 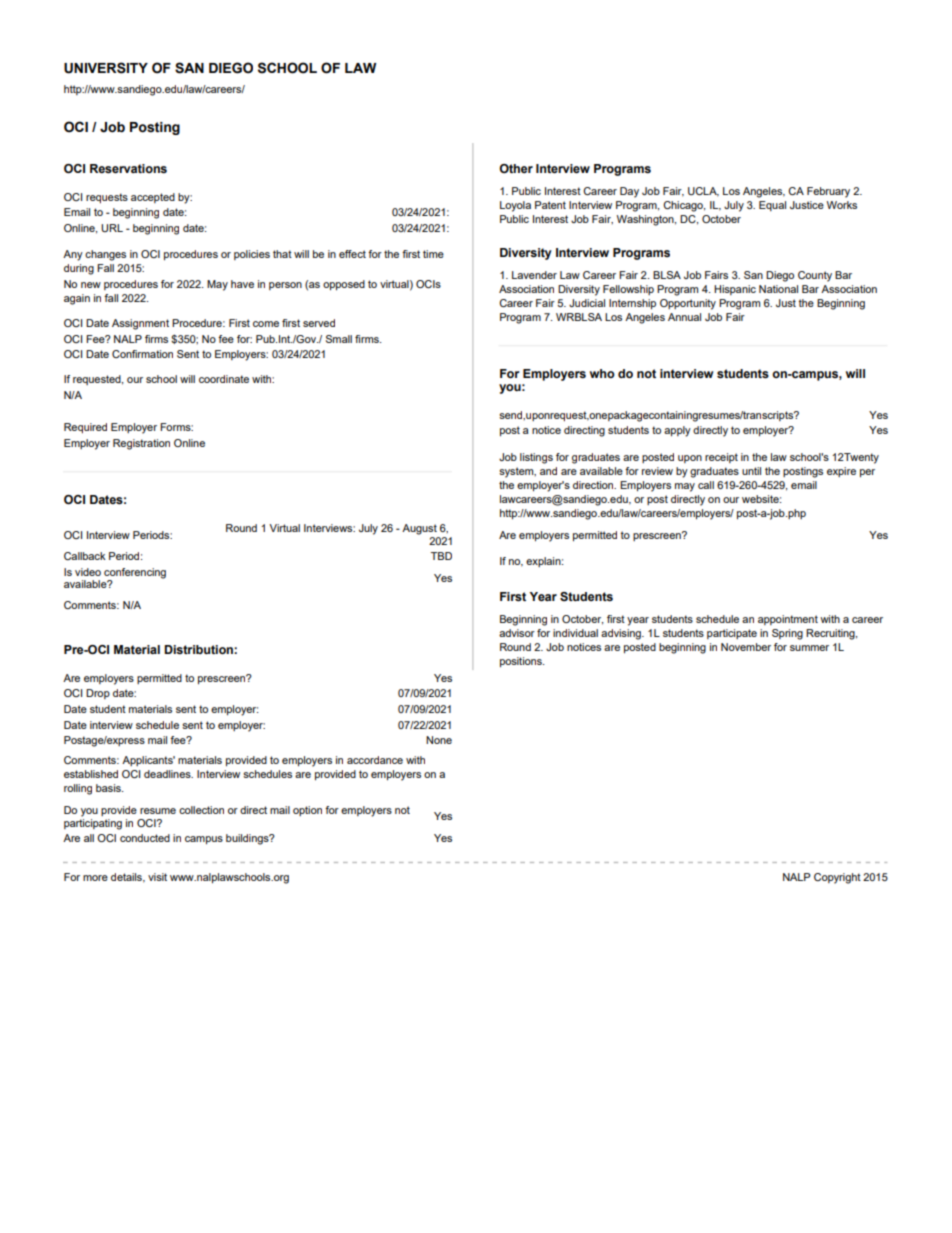 What do you see at coordinates (751, 471) in the page?
I see `until` at bounding box center [751, 471].
